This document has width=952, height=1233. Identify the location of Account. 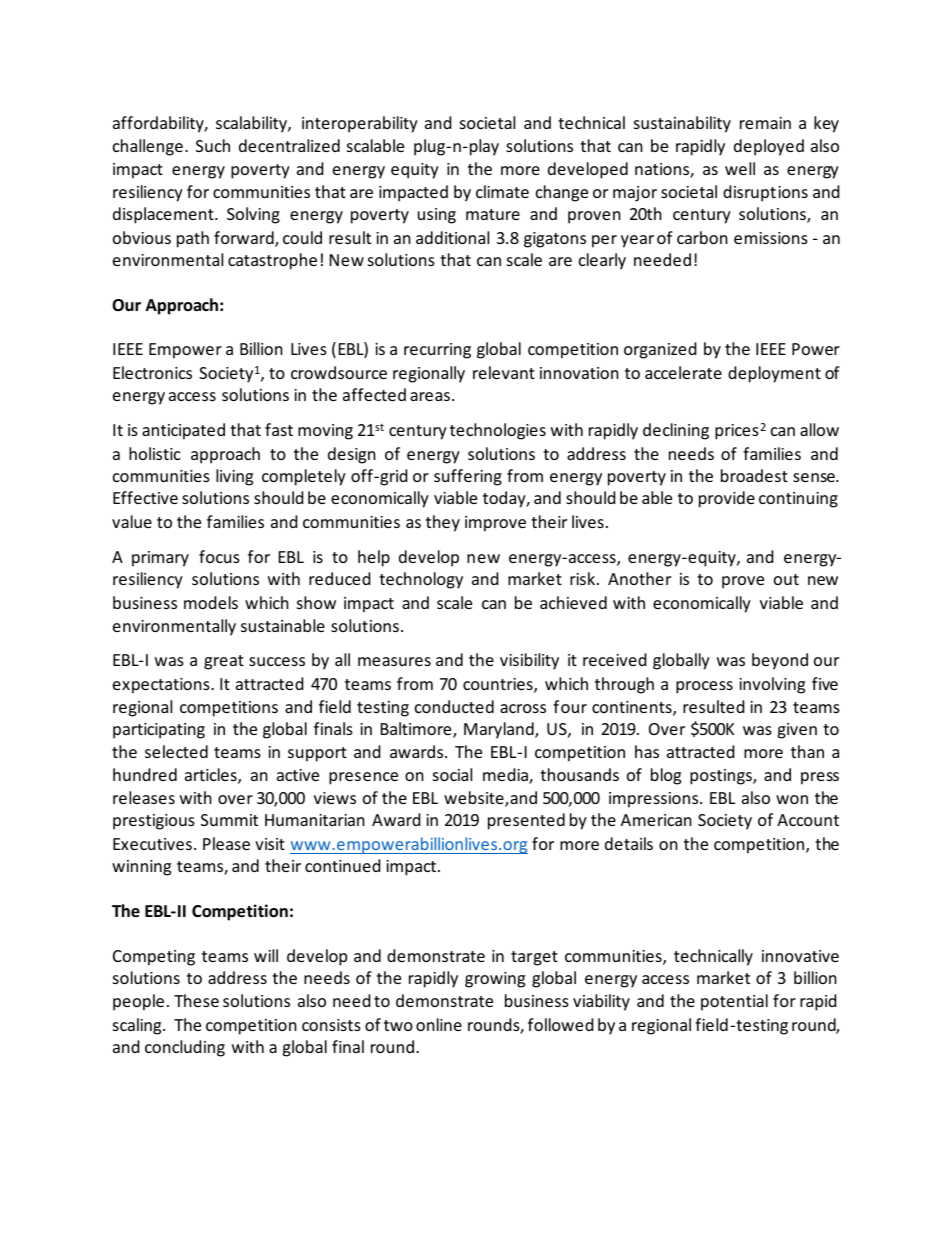
(808, 820).
